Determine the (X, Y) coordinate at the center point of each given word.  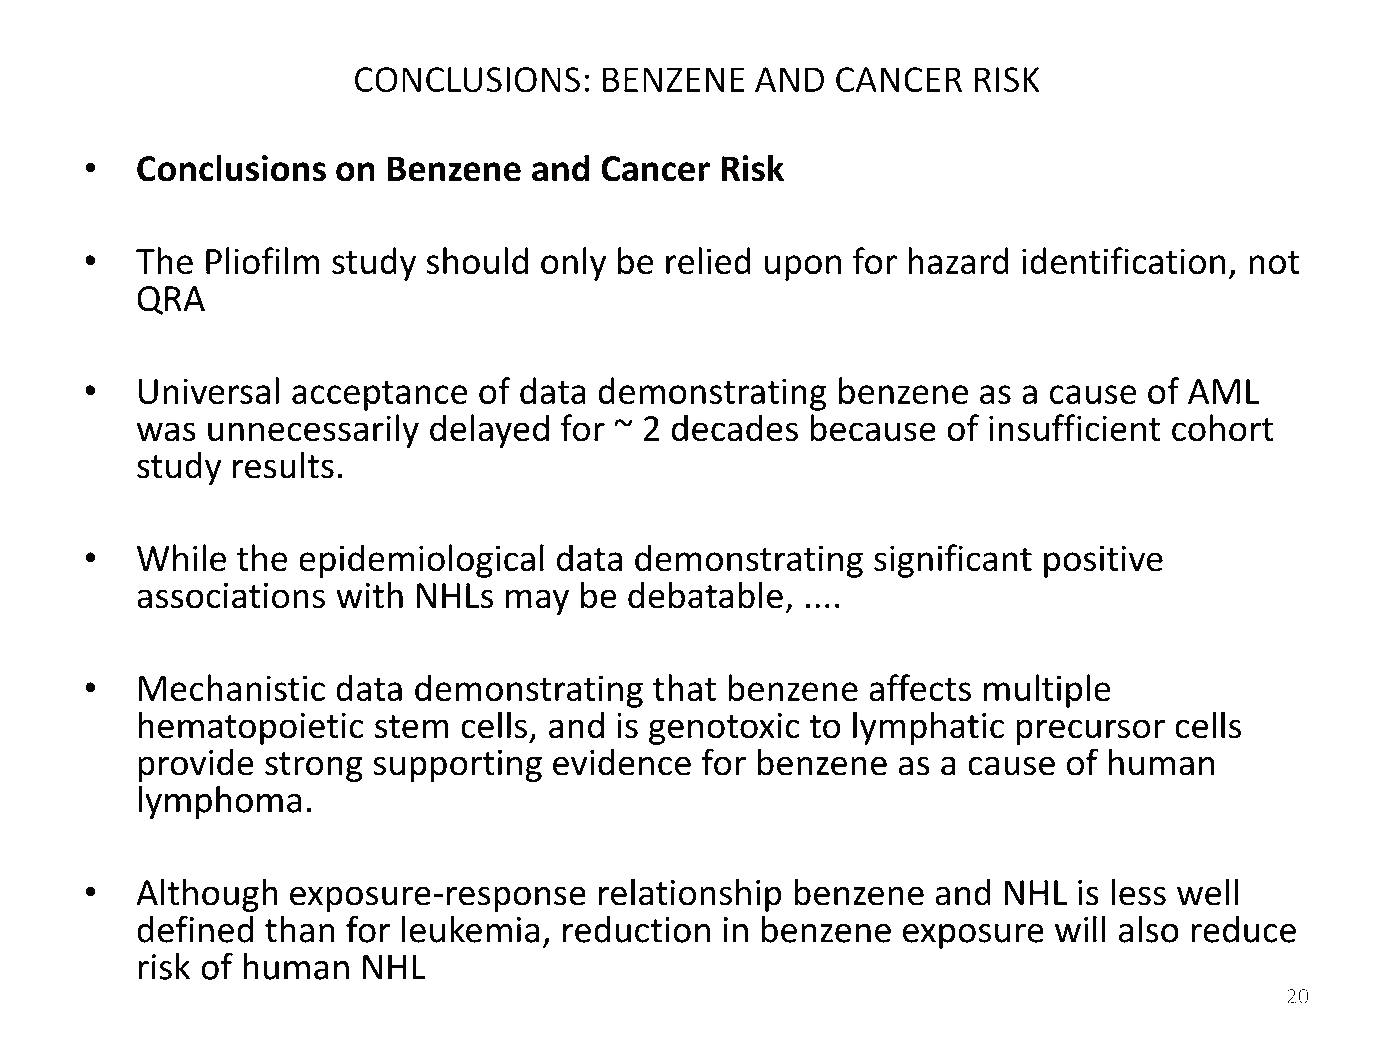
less (1138, 892)
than (300, 929)
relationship (690, 895)
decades (735, 428)
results (283, 465)
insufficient (1074, 428)
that (684, 688)
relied (708, 260)
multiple (1047, 691)
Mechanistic (232, 688)
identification (1123, 260)
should (477, 260)
